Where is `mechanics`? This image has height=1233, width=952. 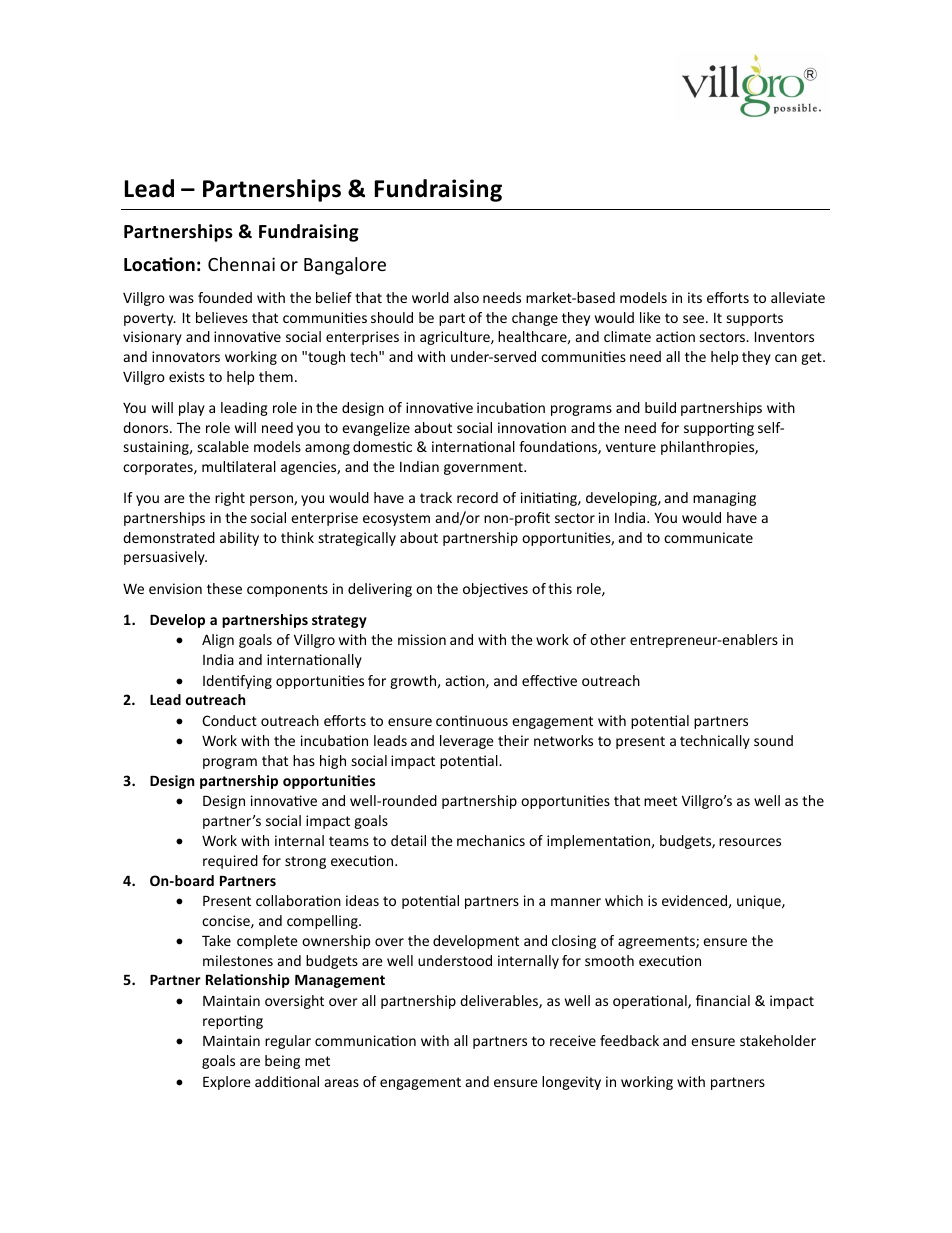
mechanics is located at coordinates (491, 840).
